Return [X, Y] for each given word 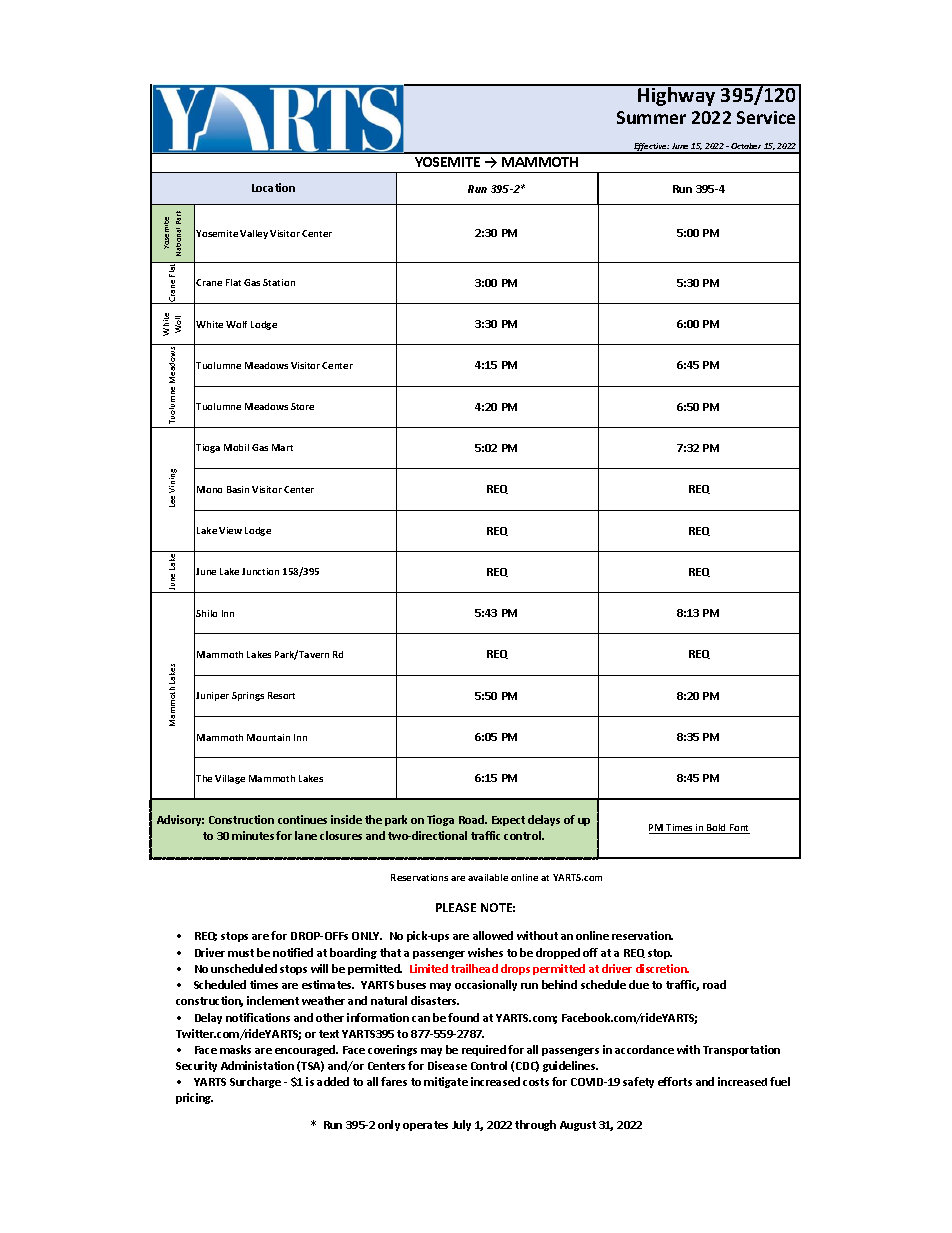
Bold [717, 829]
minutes [254, 835]
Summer [651, 117]
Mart [282, 447]
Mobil [236, 447]
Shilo [206, 613]
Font [739, 829]
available [488, 877]
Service [766, 117]
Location [273, 187]
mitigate [446, 1082]
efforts [675, 1081]
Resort [281, 695]
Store [302, 406]
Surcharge [255, 1082]
